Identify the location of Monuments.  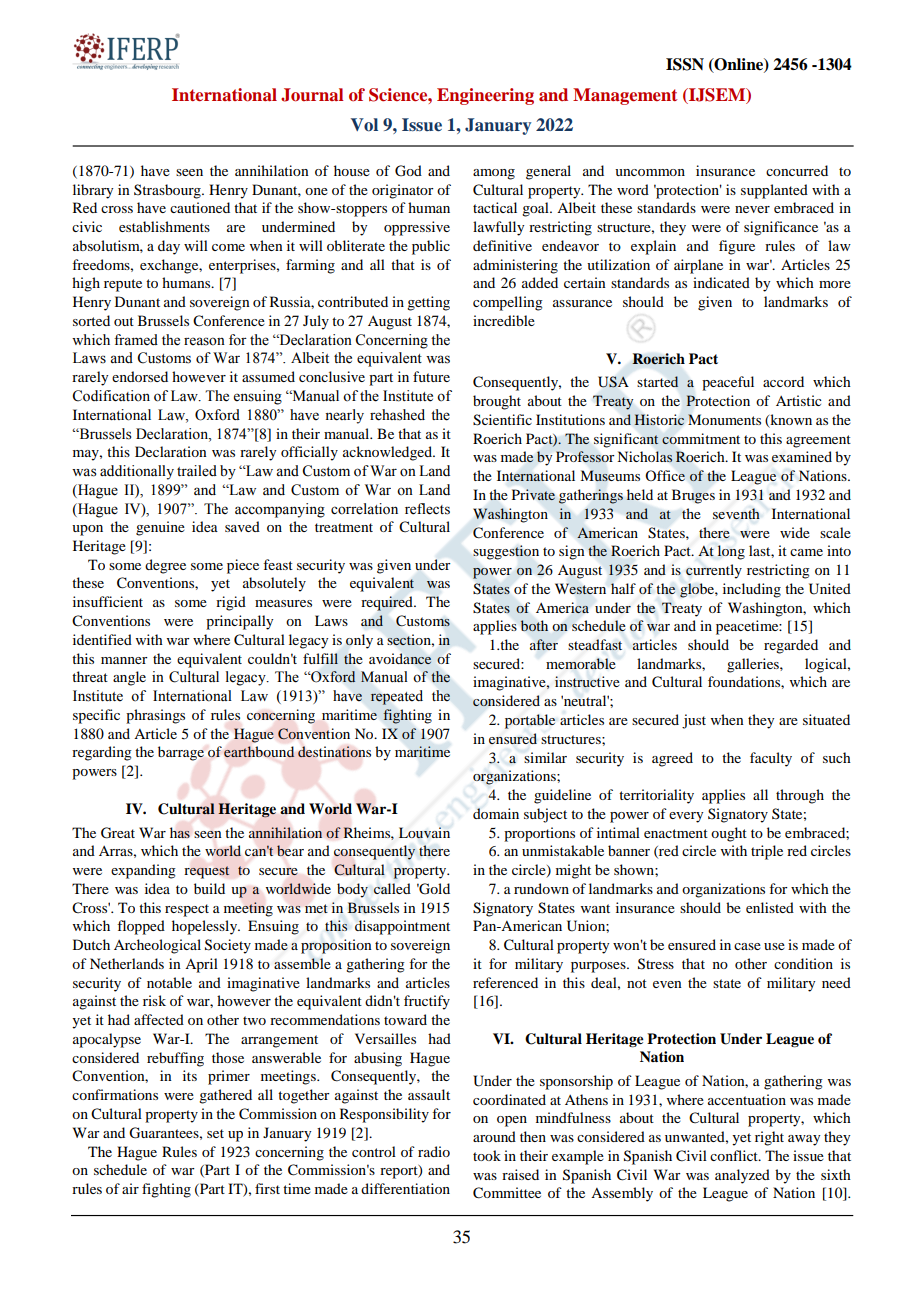
(724, 419).
